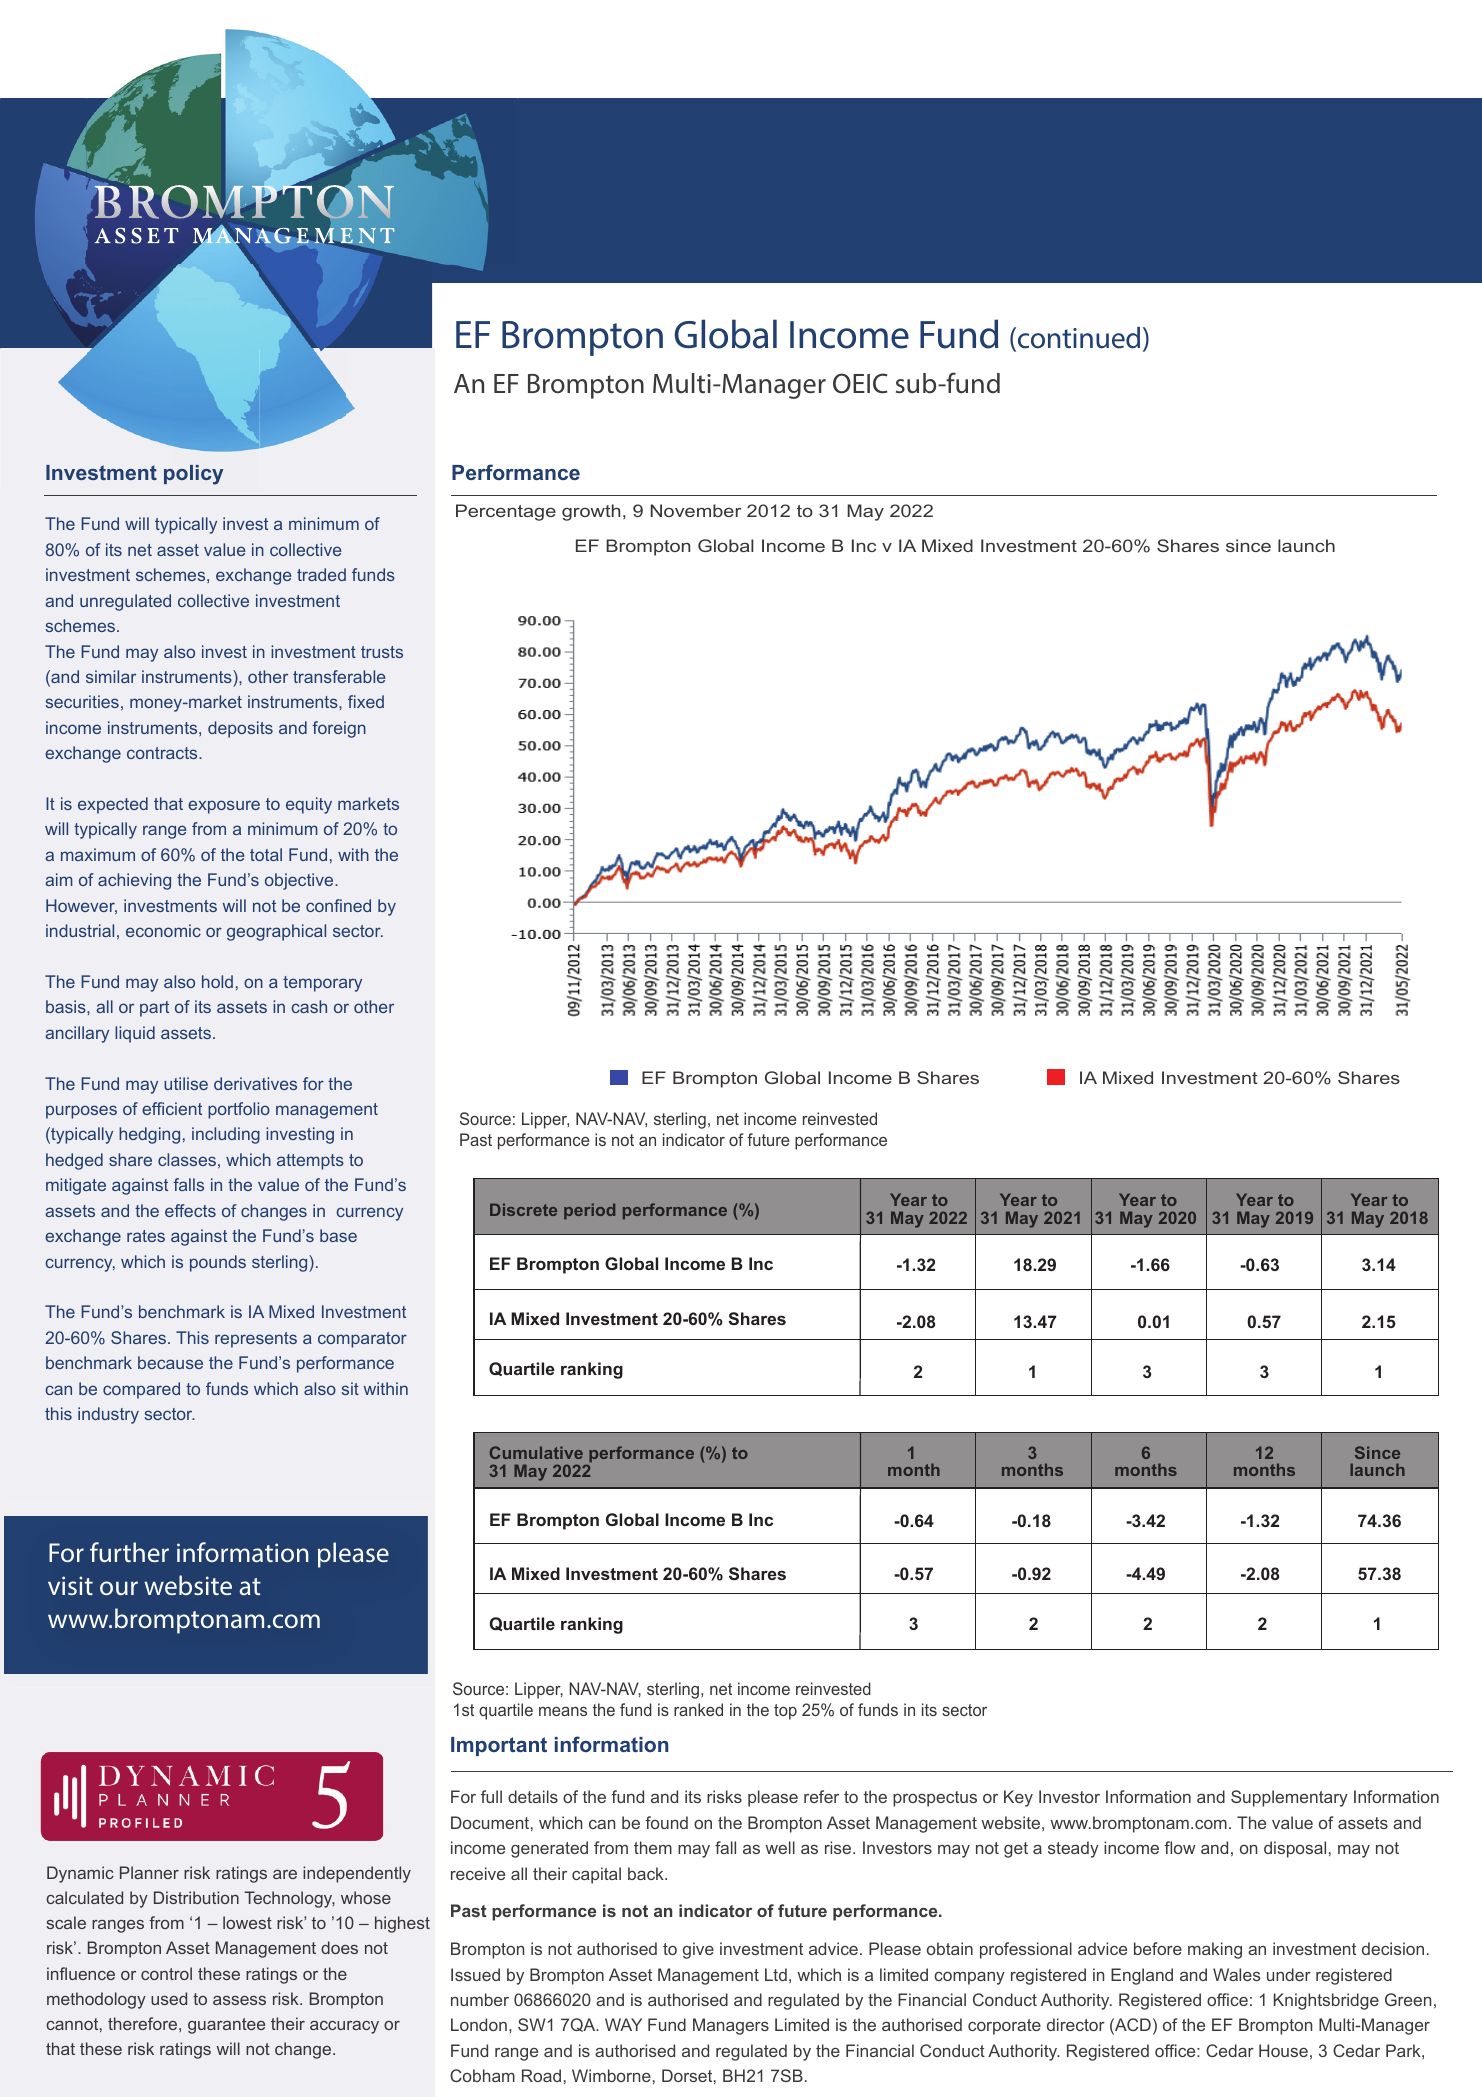 The height and width of the screenshot is (2097, 1482). Describe the element at coordinates (193, 475) in the screenshot. I see `policy` at that location.
